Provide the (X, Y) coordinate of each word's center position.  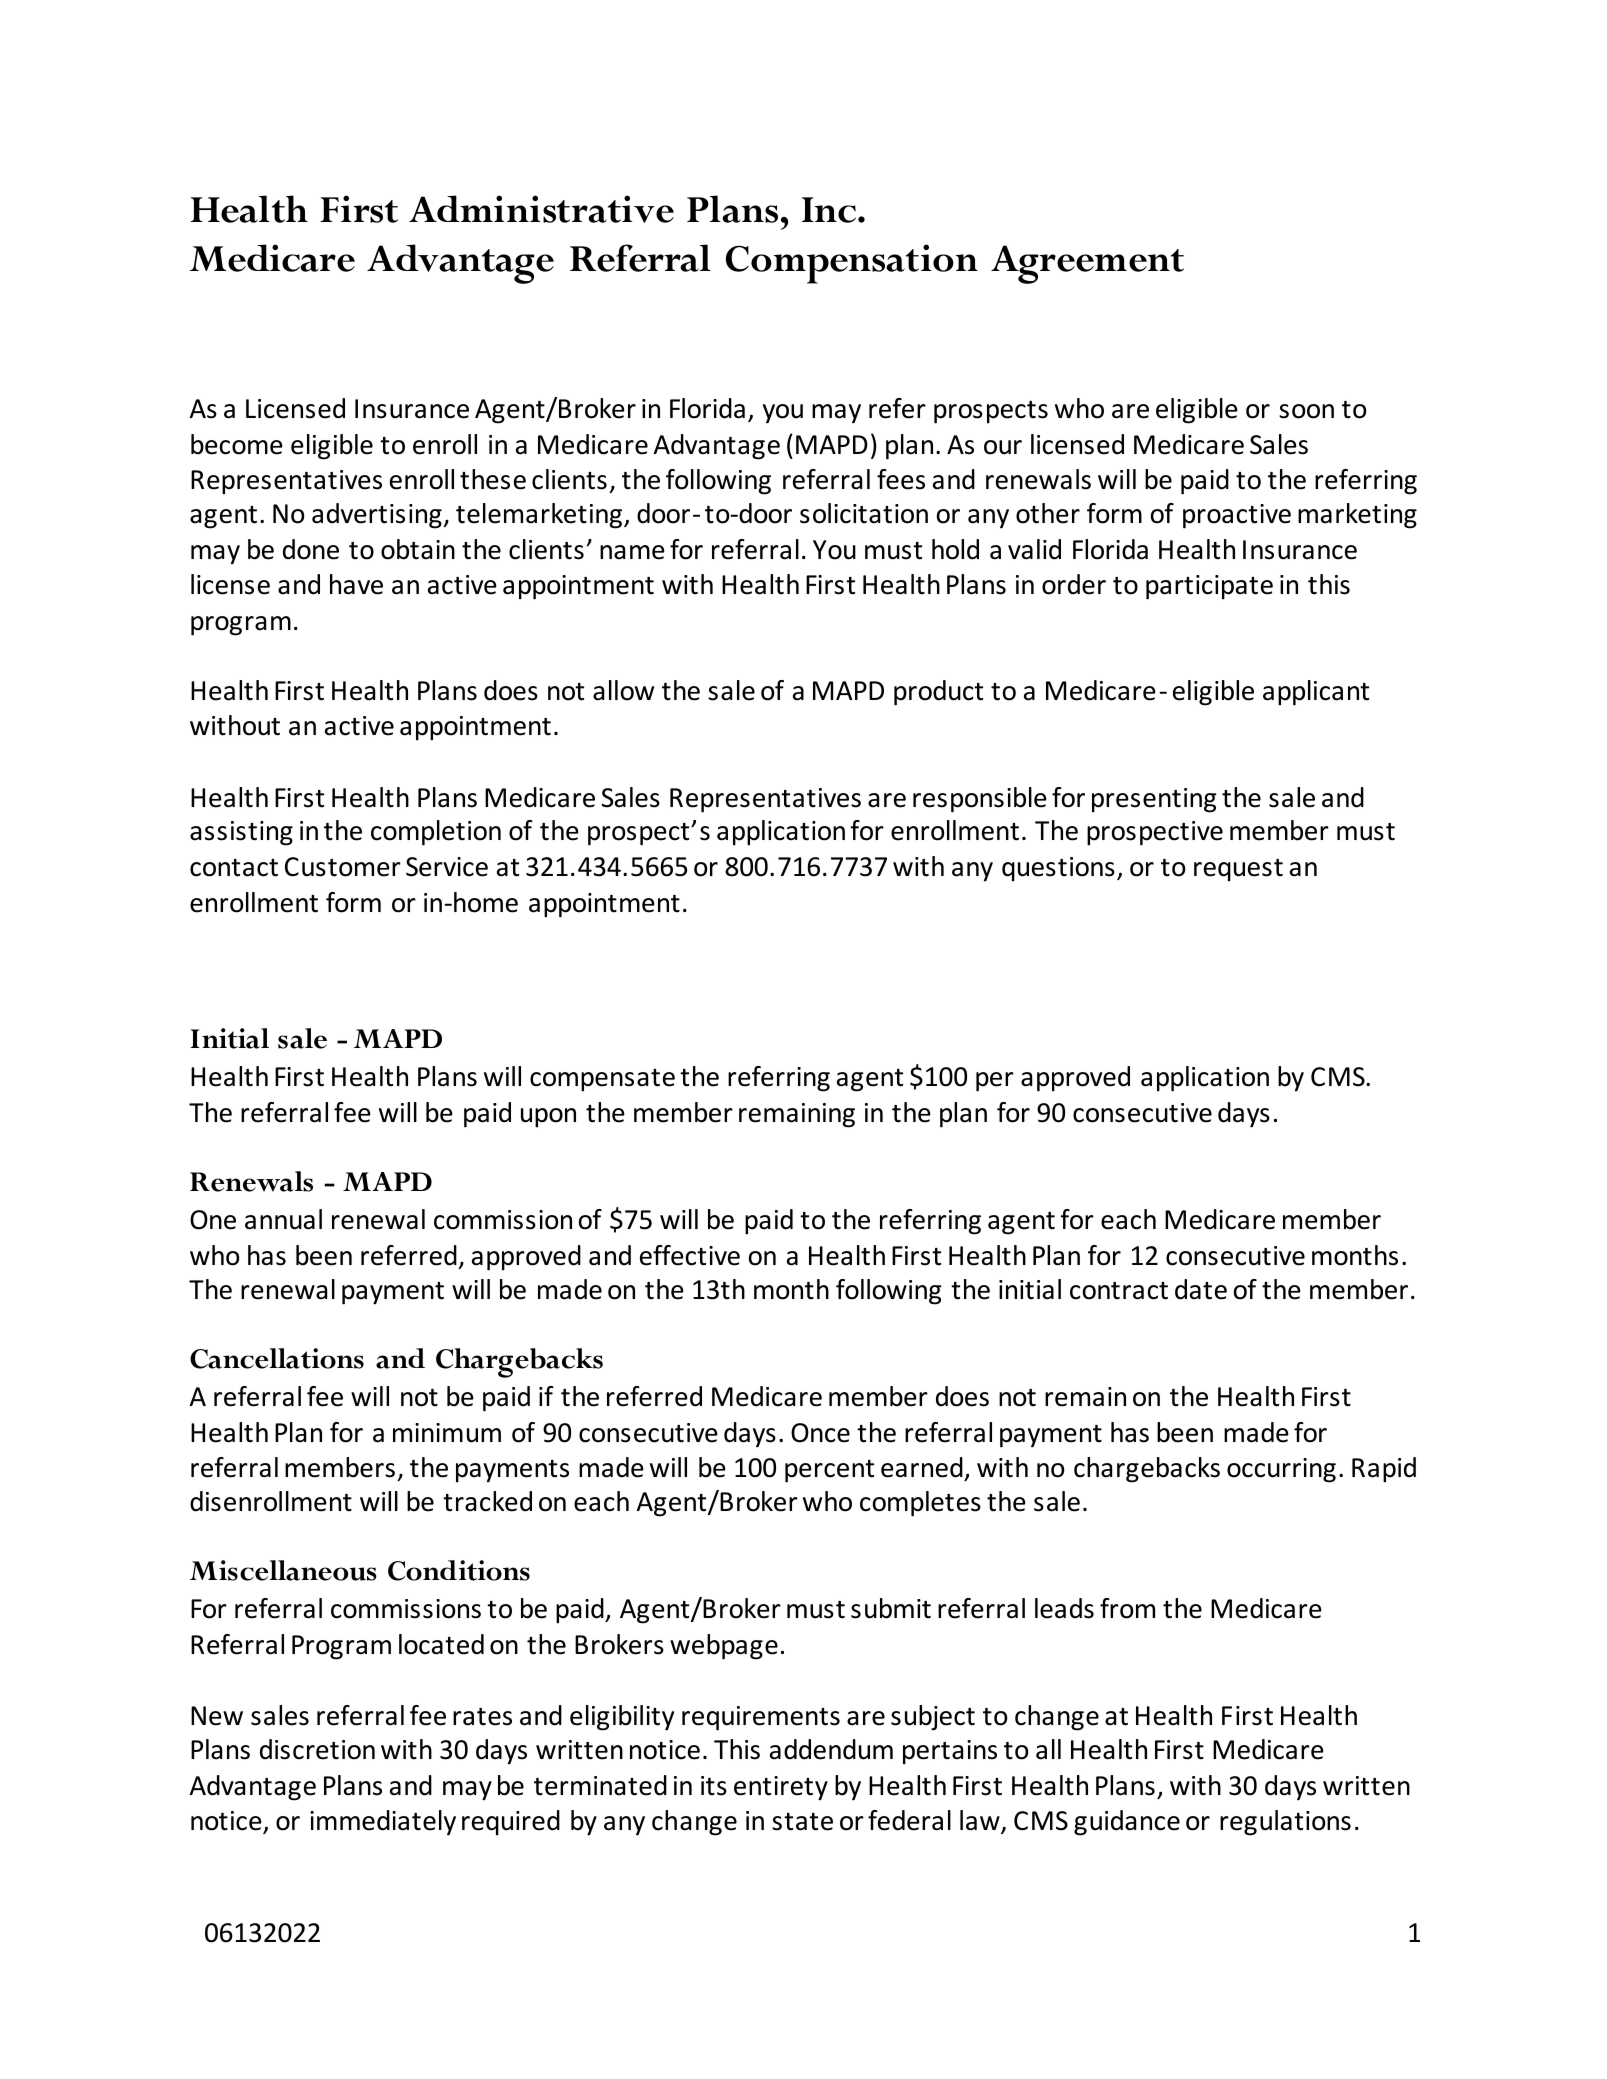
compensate (602, 1080)
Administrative (541, 209)
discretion (317, 1749)
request (1238, 870)
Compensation (852, 264)
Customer (343, 867)
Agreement (1087, 264)
